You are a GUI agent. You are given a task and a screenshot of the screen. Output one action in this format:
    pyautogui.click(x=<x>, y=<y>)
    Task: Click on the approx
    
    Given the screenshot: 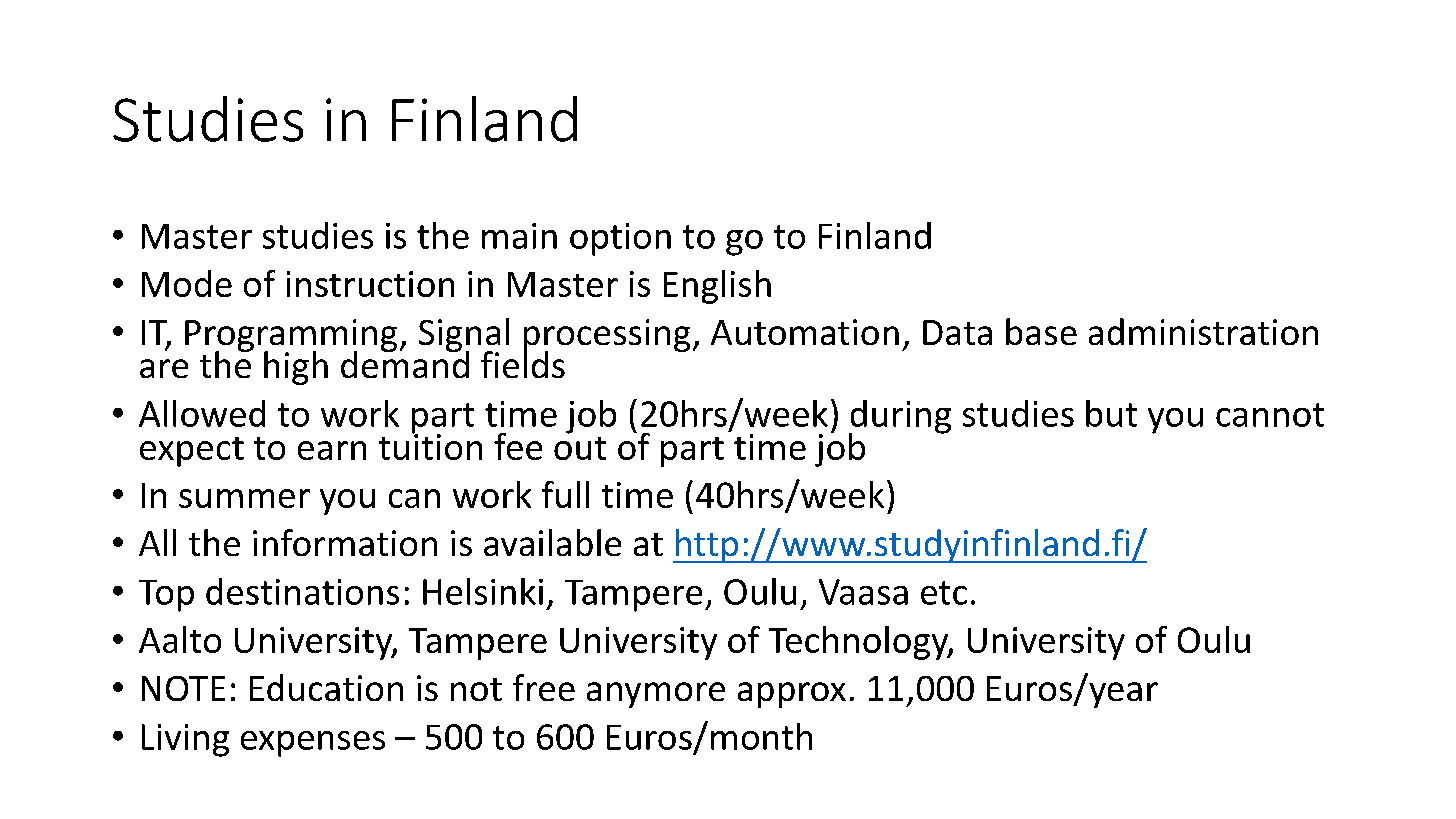 What is the action you would take?
    pyautogui.click(x=792, y=695)
